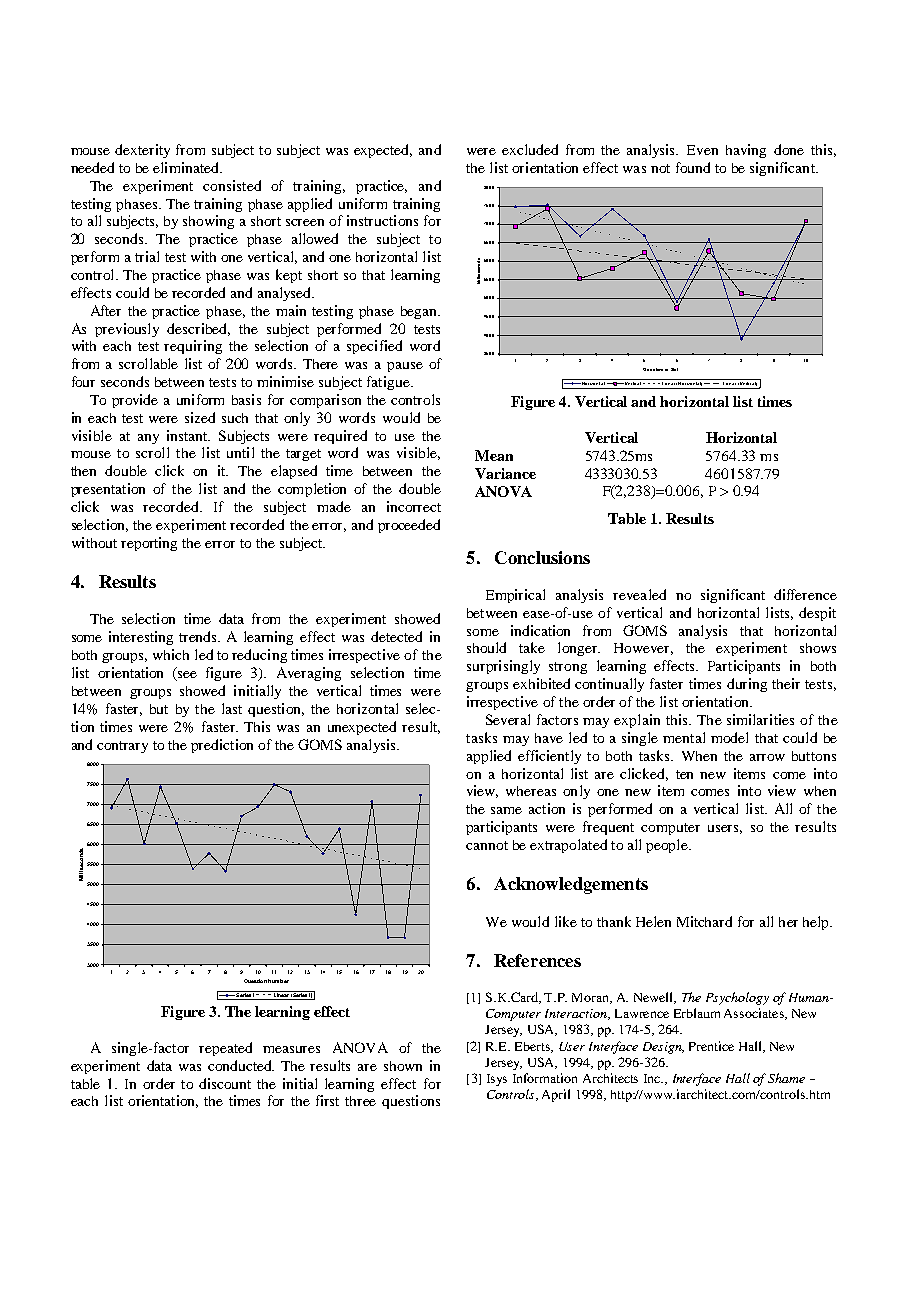 The width and height of the screenshot is (924, 1308). I want to click on ten, so click(684, 774).
